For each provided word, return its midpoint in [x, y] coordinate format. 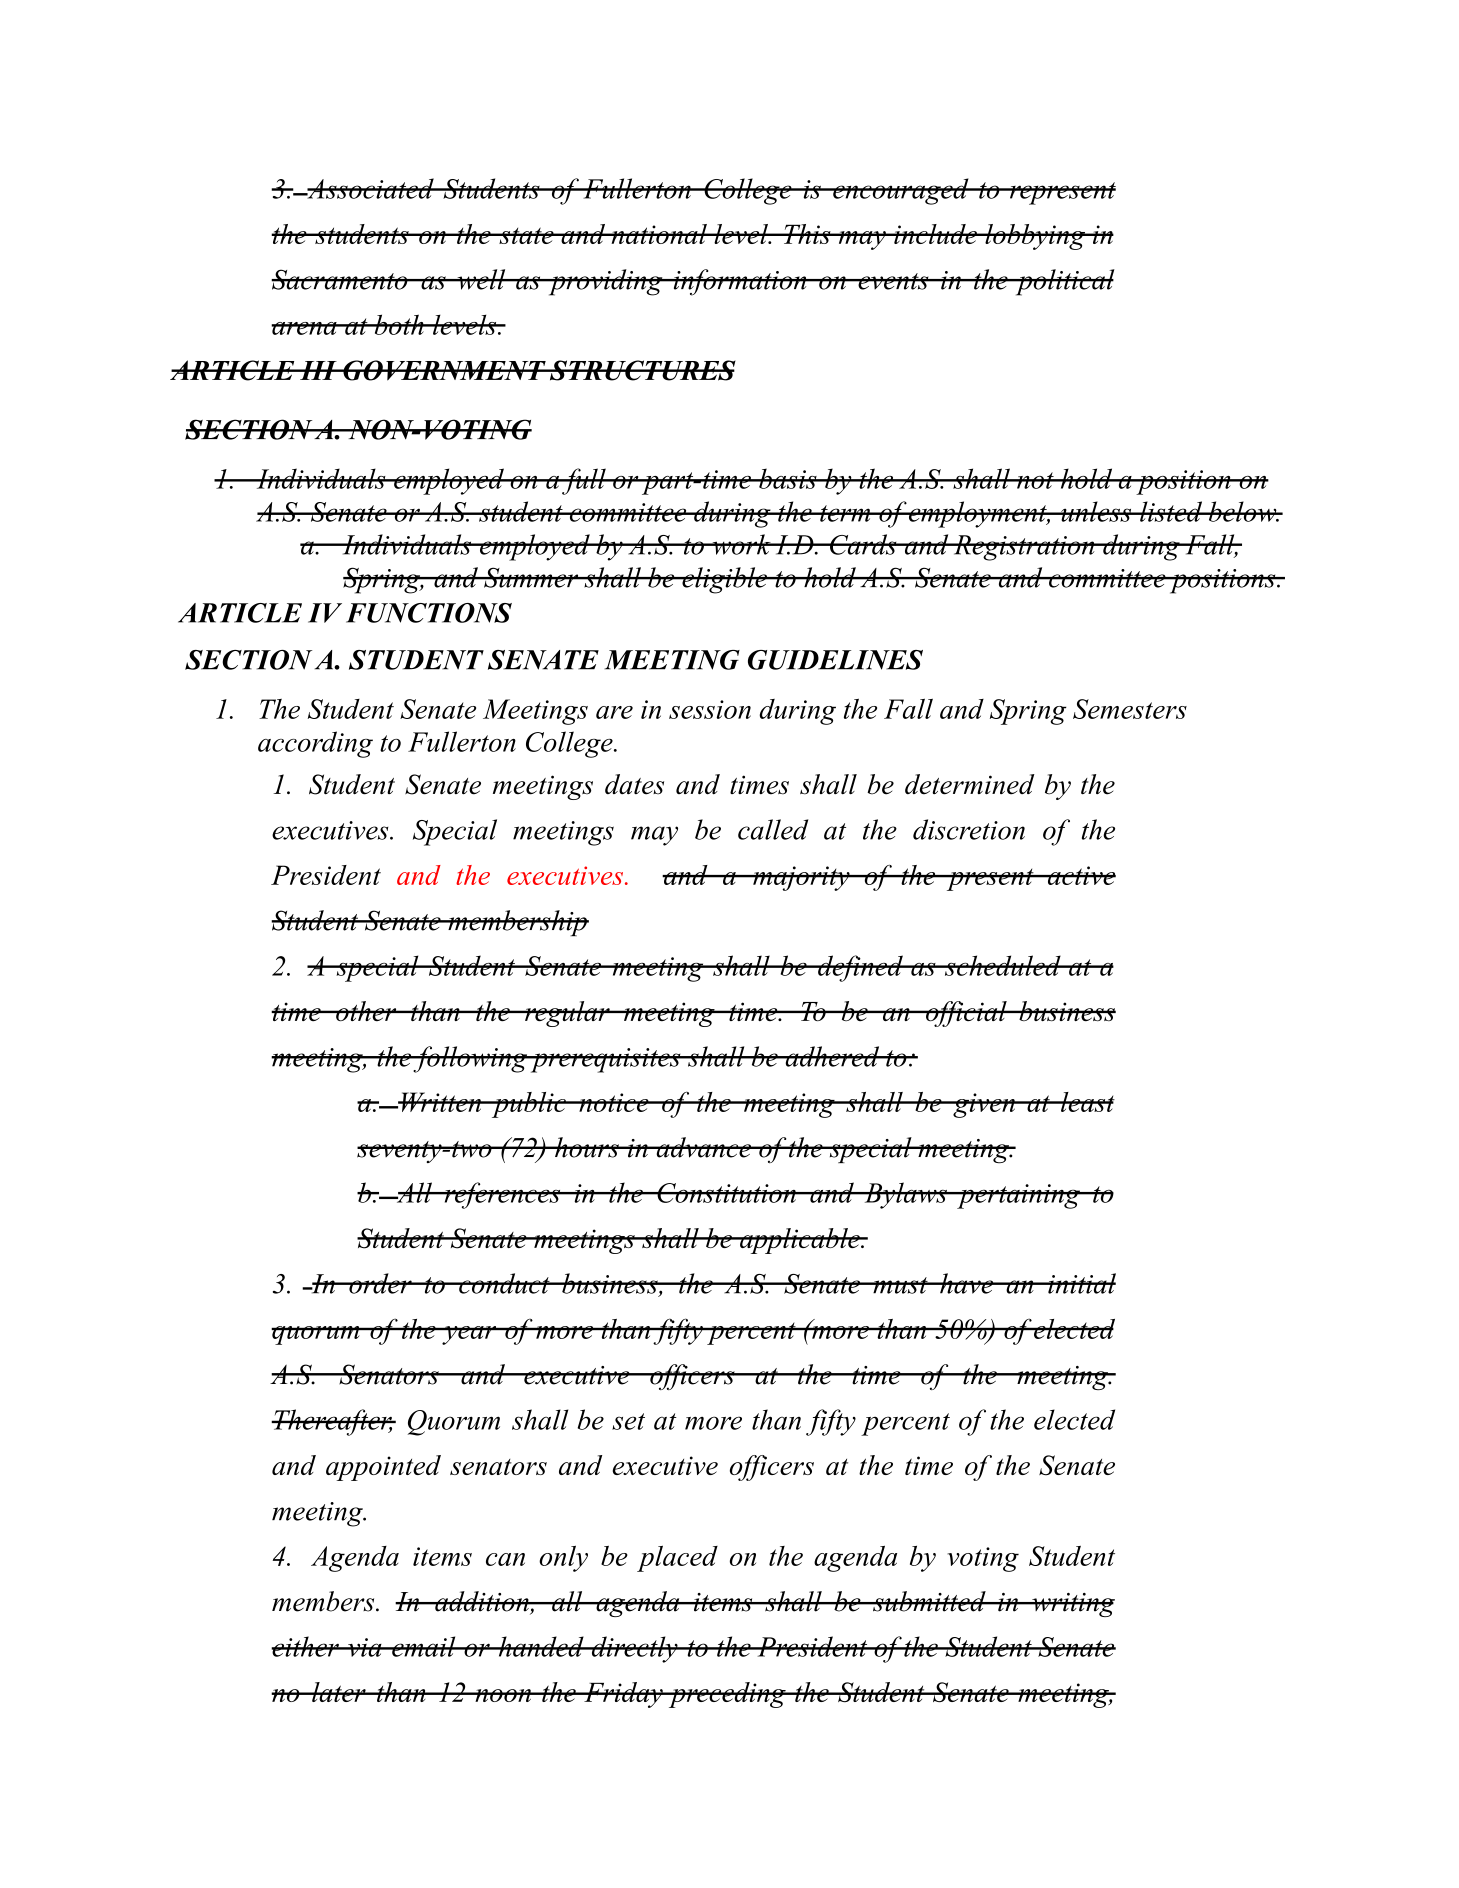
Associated [370, 188]
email [424, 1646]
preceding [727, 1695]
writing [1072, 1605]
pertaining [1019, 1196]
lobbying [1035, 237]
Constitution [726, 1193]
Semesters [1130, 709]
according [315, 744]
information [740, 282]
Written [441, 1102]
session [710, 709]
